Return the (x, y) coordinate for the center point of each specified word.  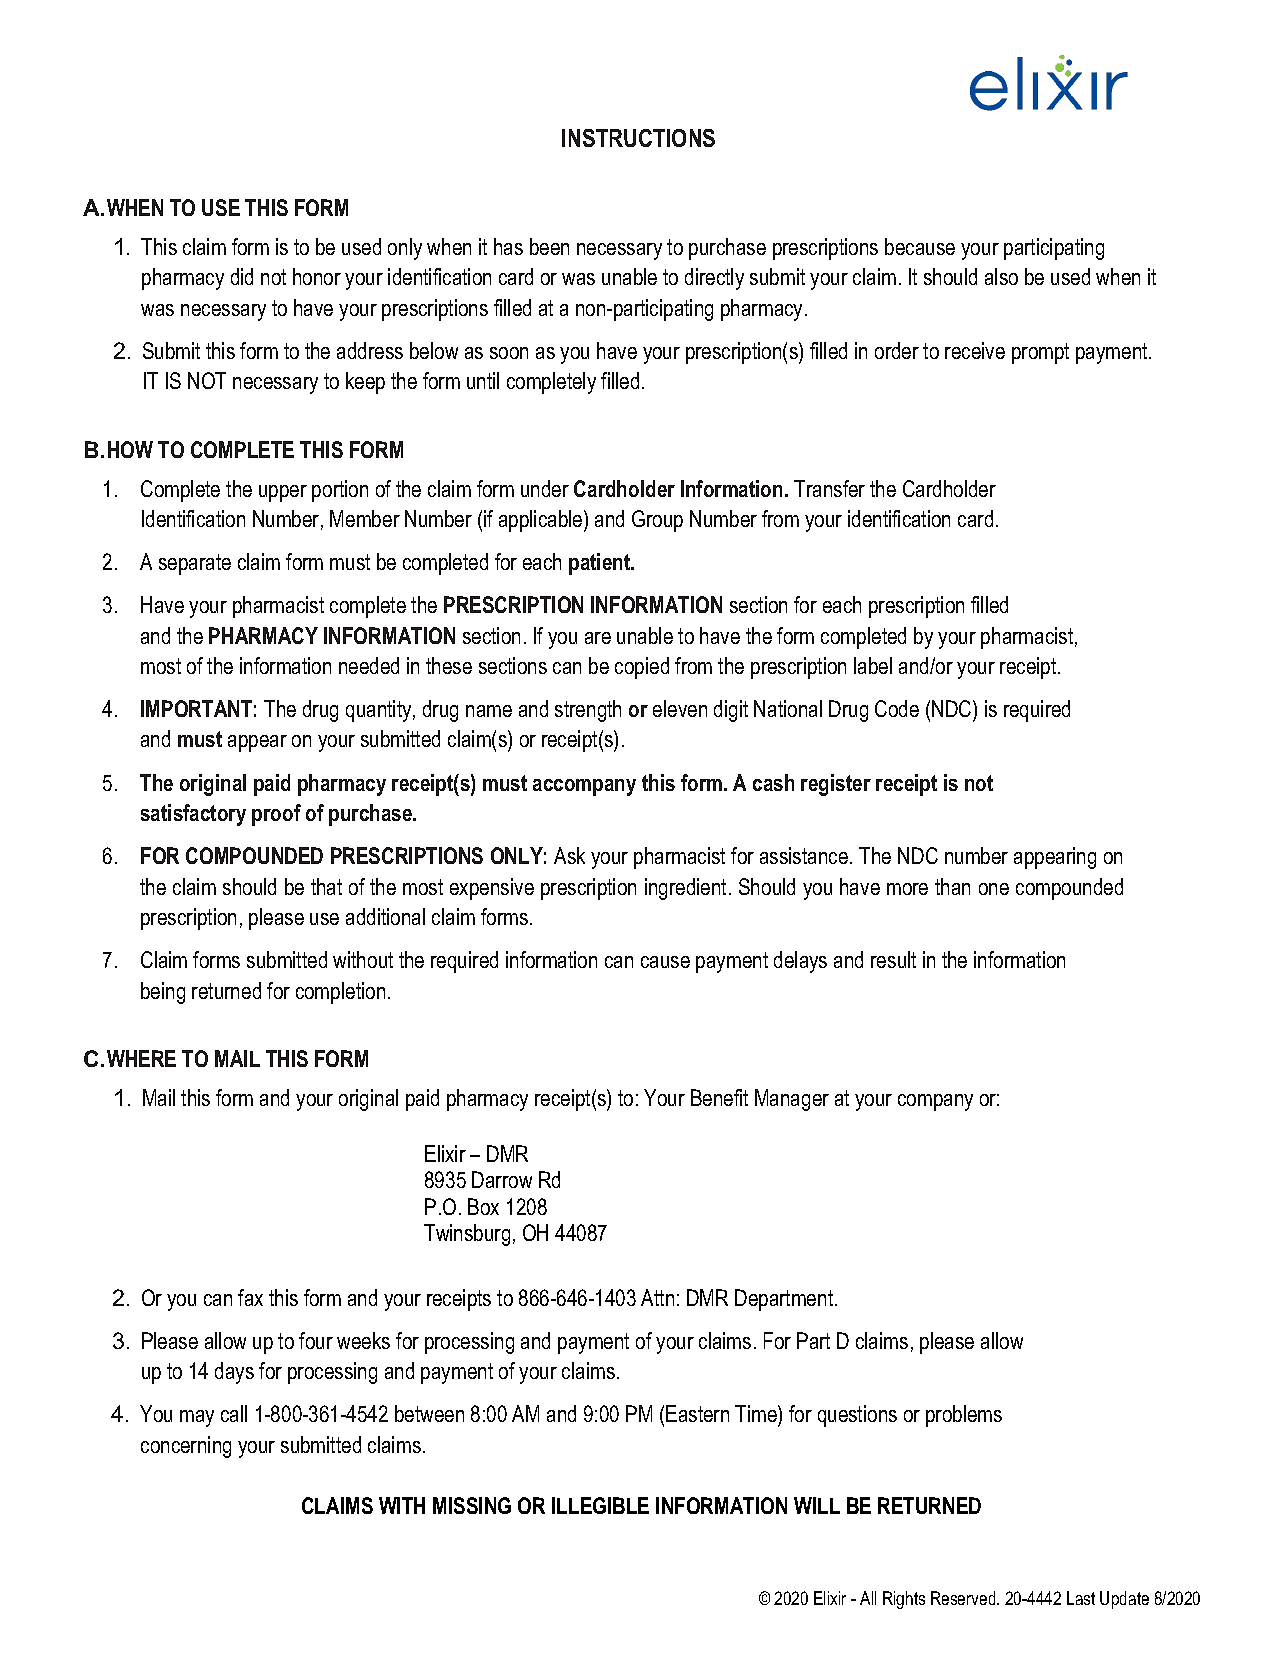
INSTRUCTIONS (638, 138)
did (242, 276)
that (326, 886)
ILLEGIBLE (600, 1505)
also (1001, 276)
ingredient (685, 889)
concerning (186, 1447)
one (994, 889)
